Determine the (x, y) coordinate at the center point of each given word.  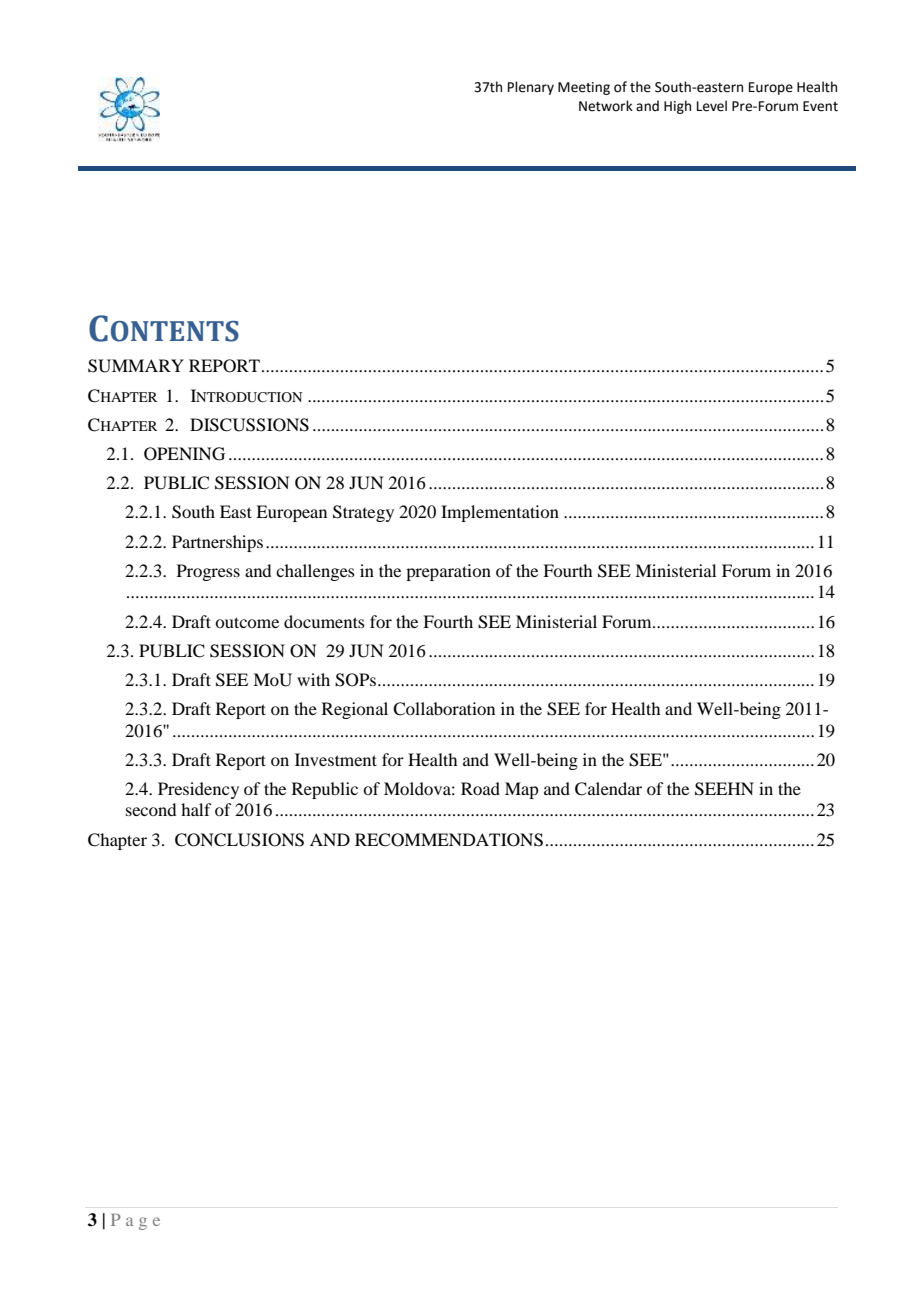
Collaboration (444, 709)
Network (606, 106)
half (196, 809)
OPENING (184, 454)
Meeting (584, 88)
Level (712, 106)
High (677, 107)
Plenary (531, 88)
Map (521, 790)
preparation (448, 572)
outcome (247, 622)
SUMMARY (136, 366)
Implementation (500, 513)
